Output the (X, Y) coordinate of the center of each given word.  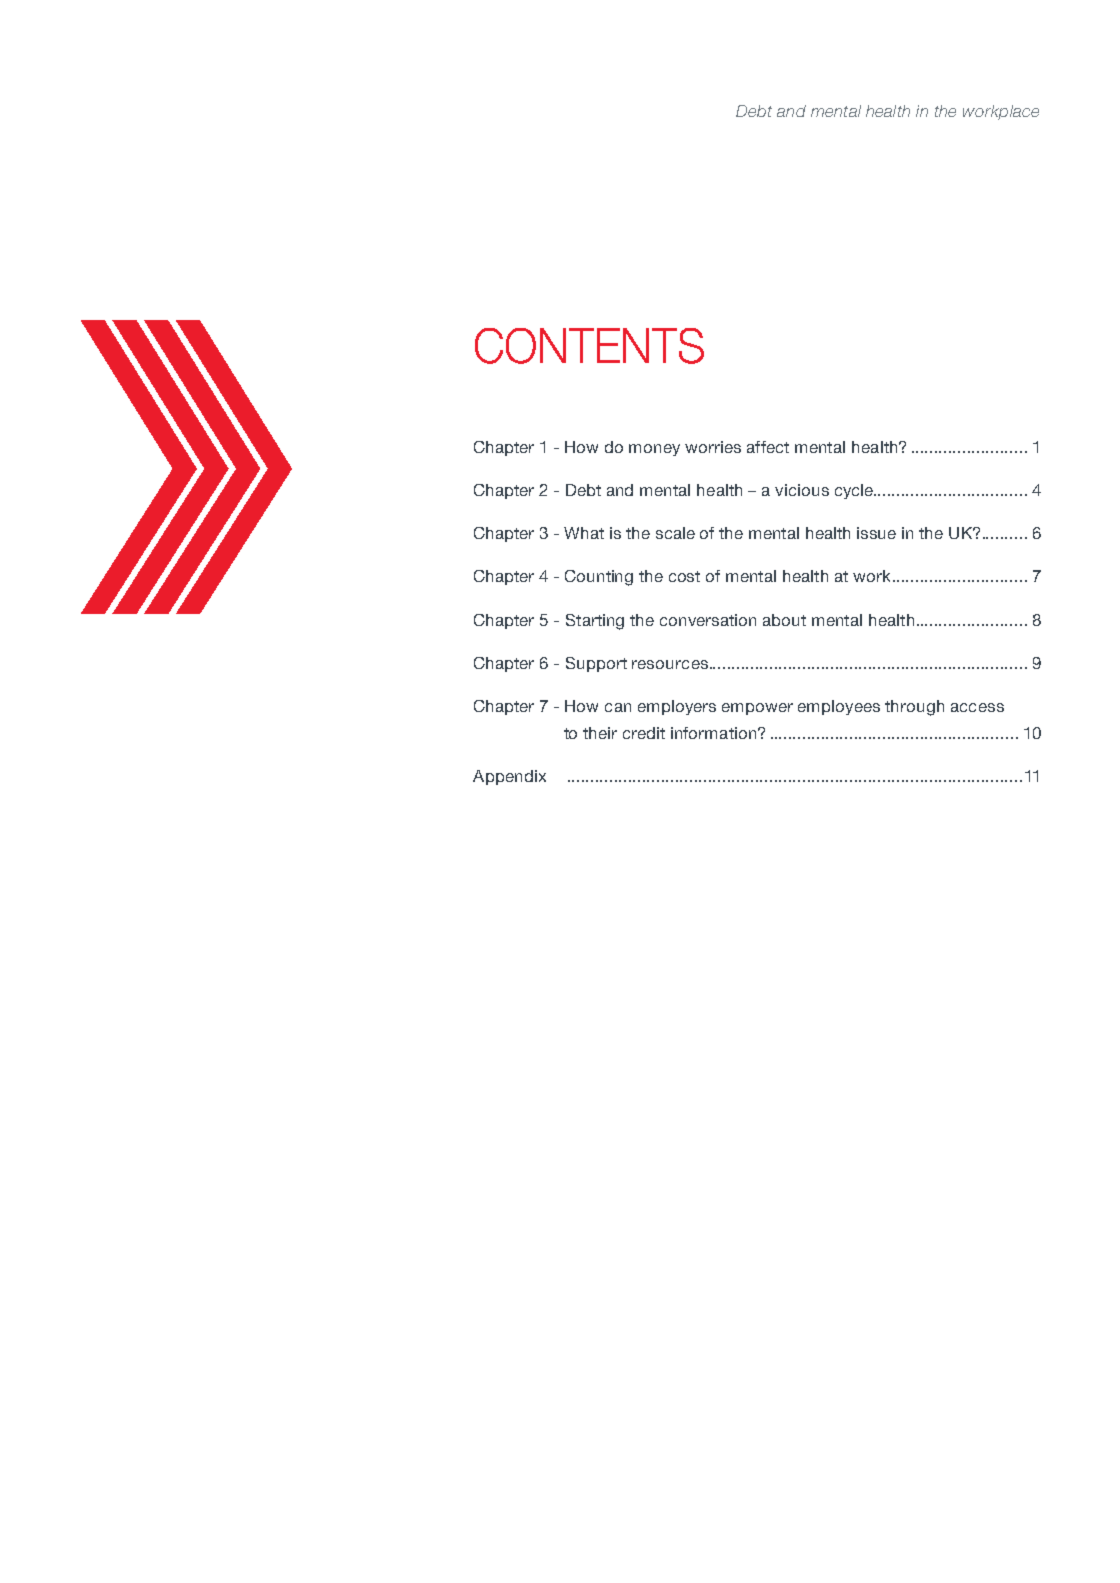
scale (675, 533)
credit (644, 733)
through (914, 708)
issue (876, 533)
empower (757, 709)
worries (713, 447)
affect (768, 447)
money (654, 450)
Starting (595, 622)
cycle (855, 491)
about (784, 620)
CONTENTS (589, 346)
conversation (708, 620)
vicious (802, 490)
